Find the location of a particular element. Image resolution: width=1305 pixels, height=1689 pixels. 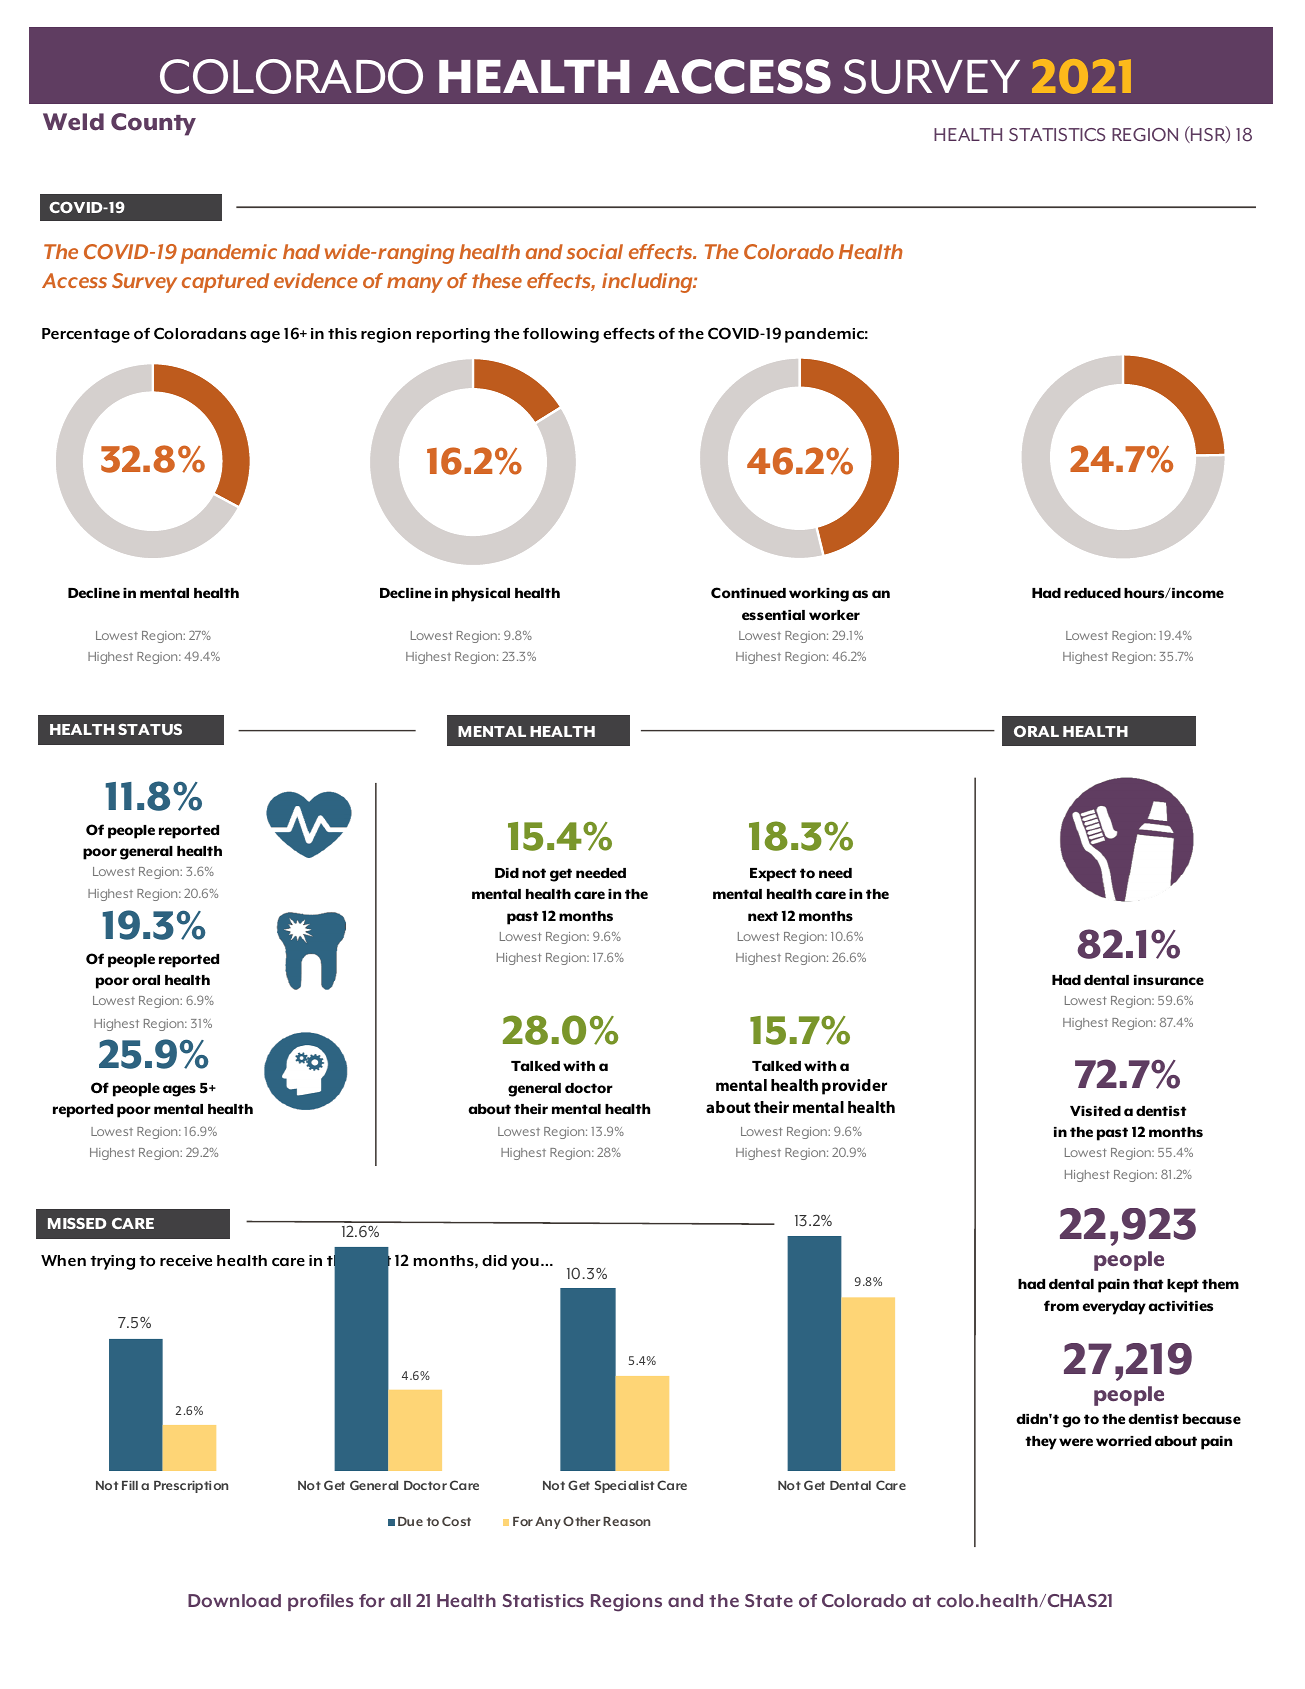

Continued is located at coordinates (748, 593).
